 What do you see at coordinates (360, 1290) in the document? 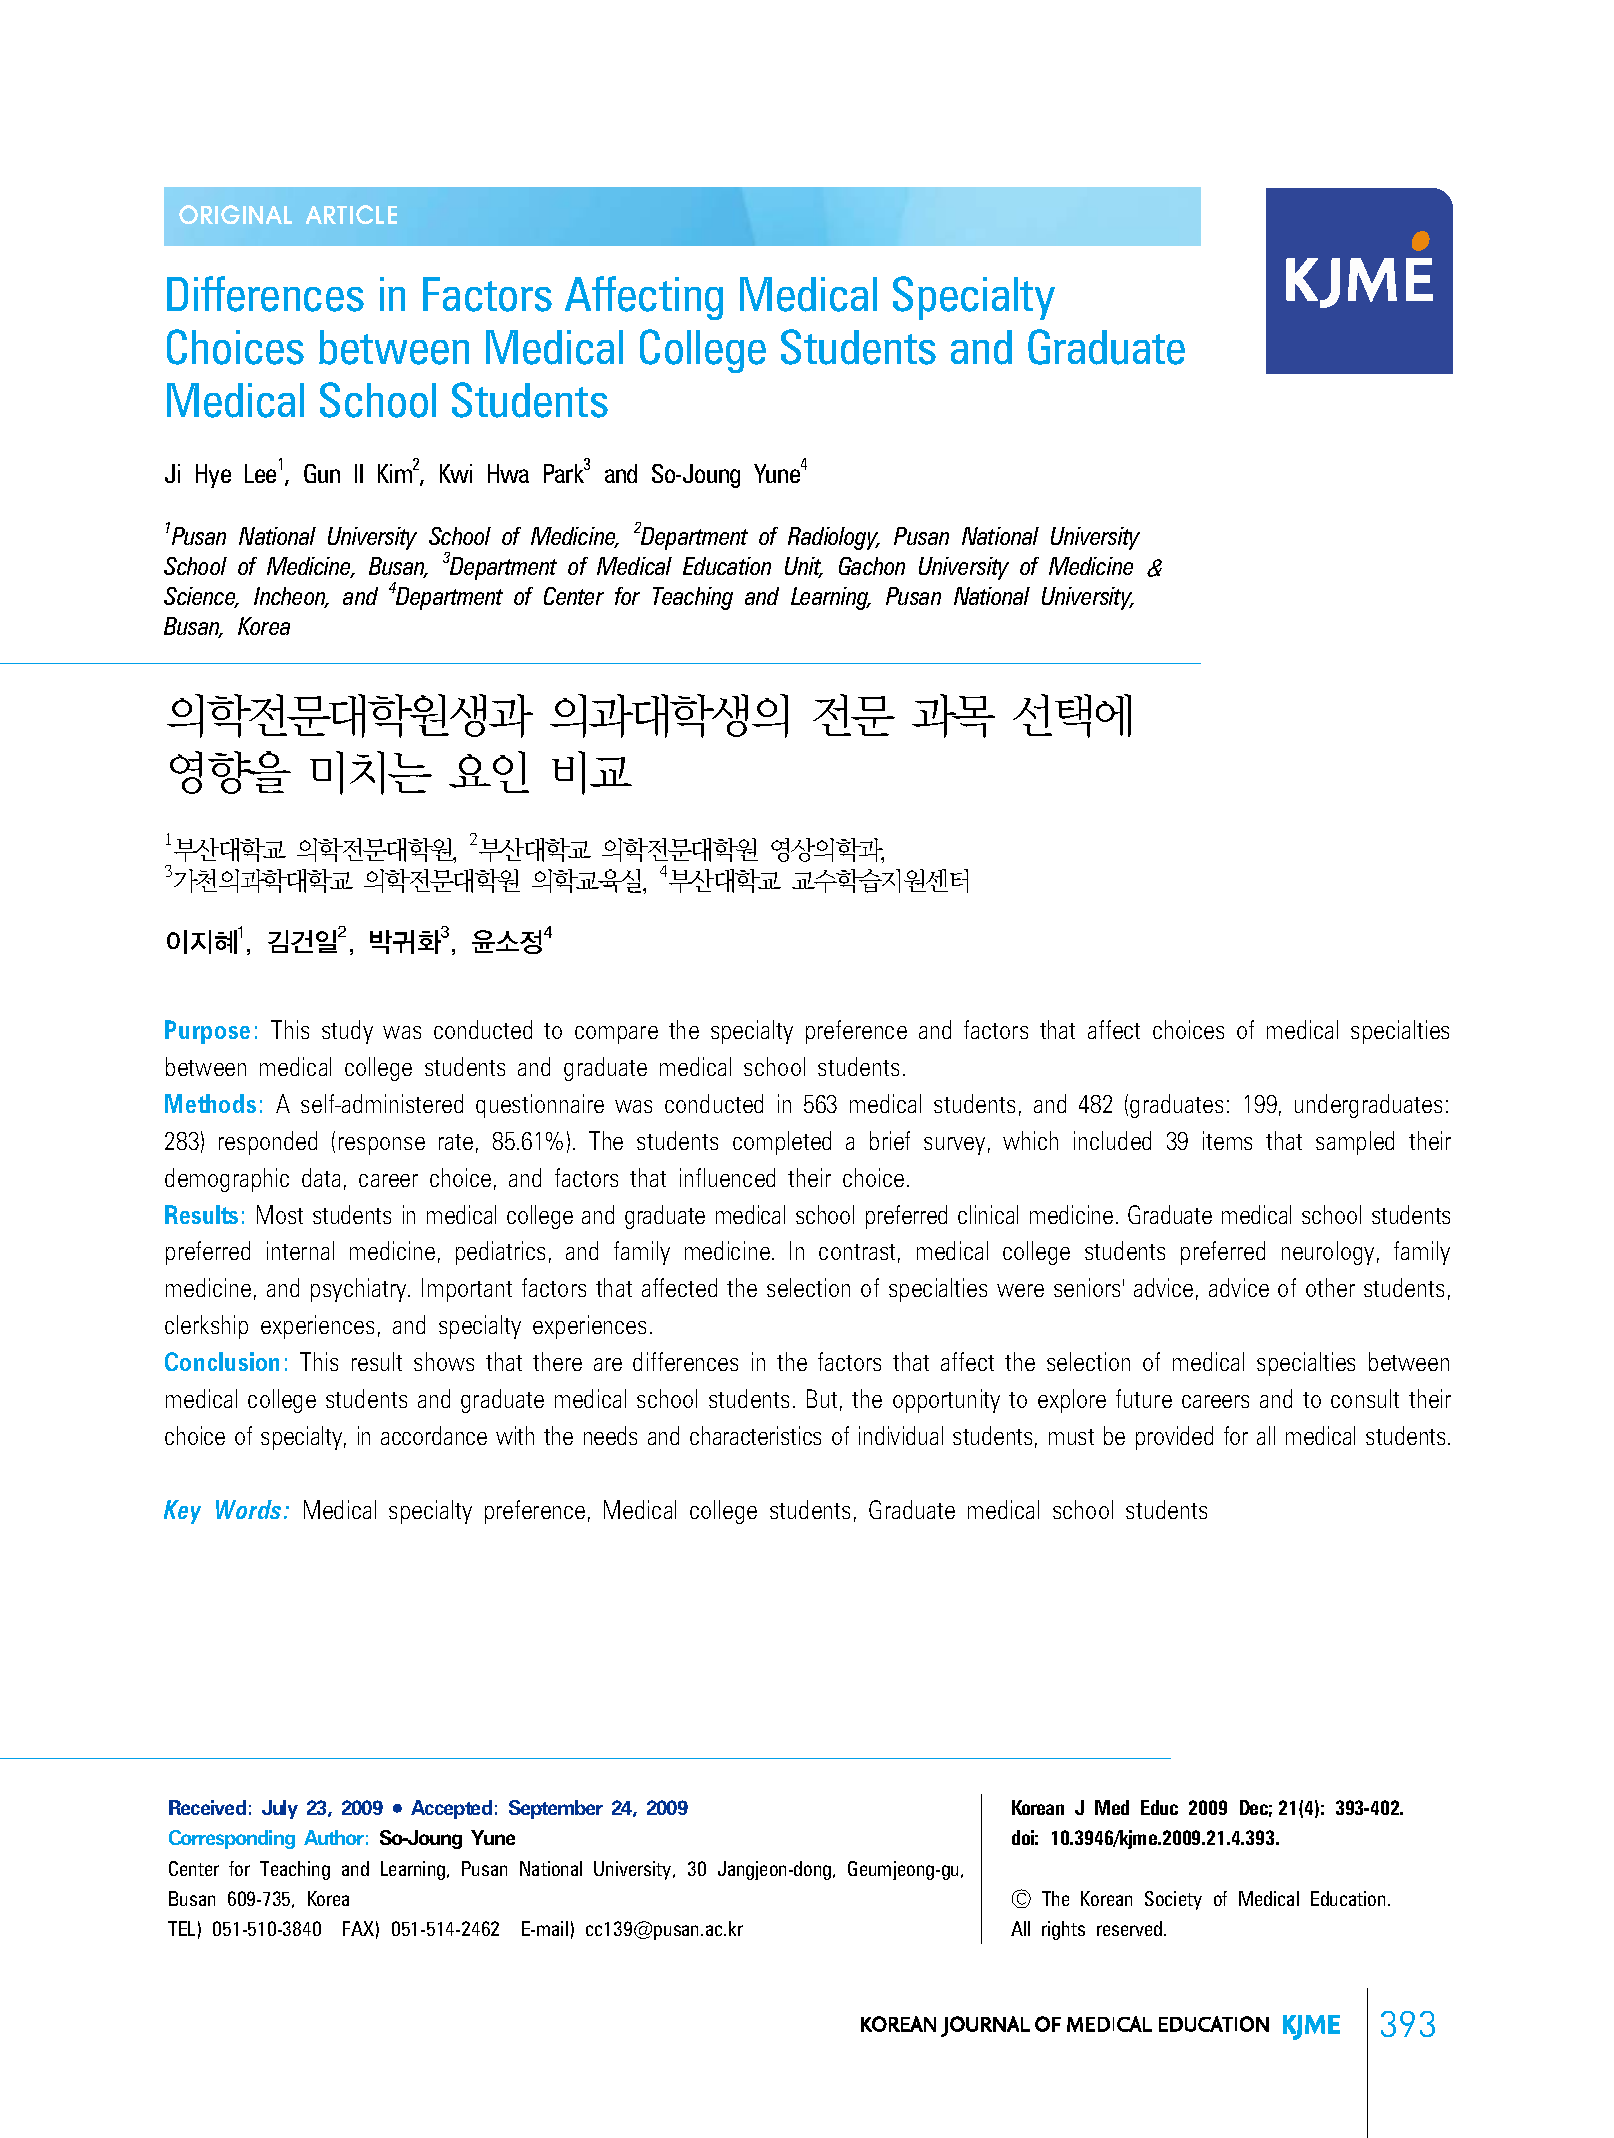
I see `psychiatry` at bounding box center [360, 1290].
